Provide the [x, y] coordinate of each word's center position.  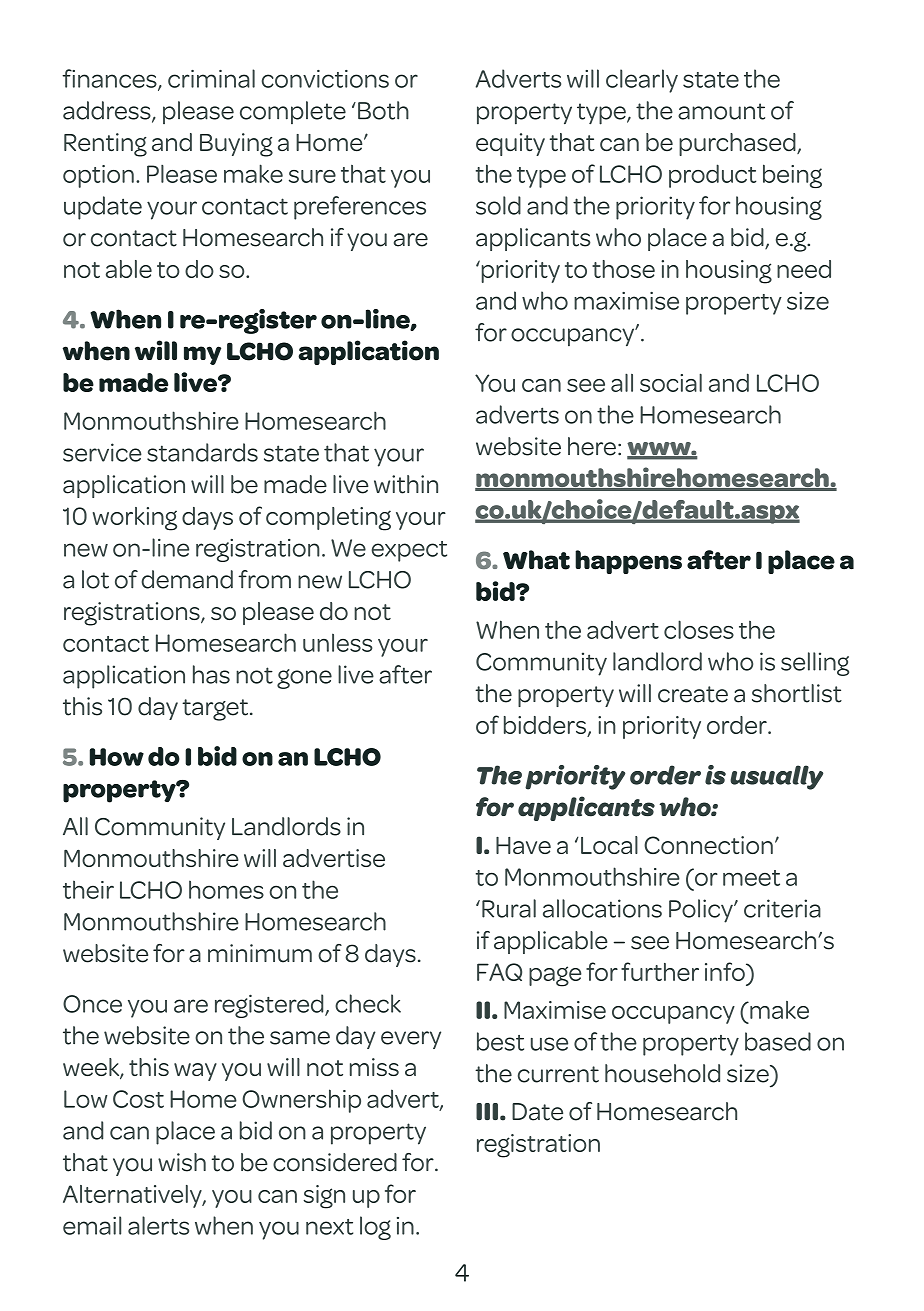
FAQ [499, 972]
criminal [211, 78]
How [117, 757]
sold [498, 205]
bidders [546, 726]
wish [182, 1162]
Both [383, 110]
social [671, 382]
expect [409, 551]
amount [721, 111]
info [726, 971]
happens [628, 562]
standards [202, 452]
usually [776, 777]
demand [187, 579]
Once [92, 1004]
